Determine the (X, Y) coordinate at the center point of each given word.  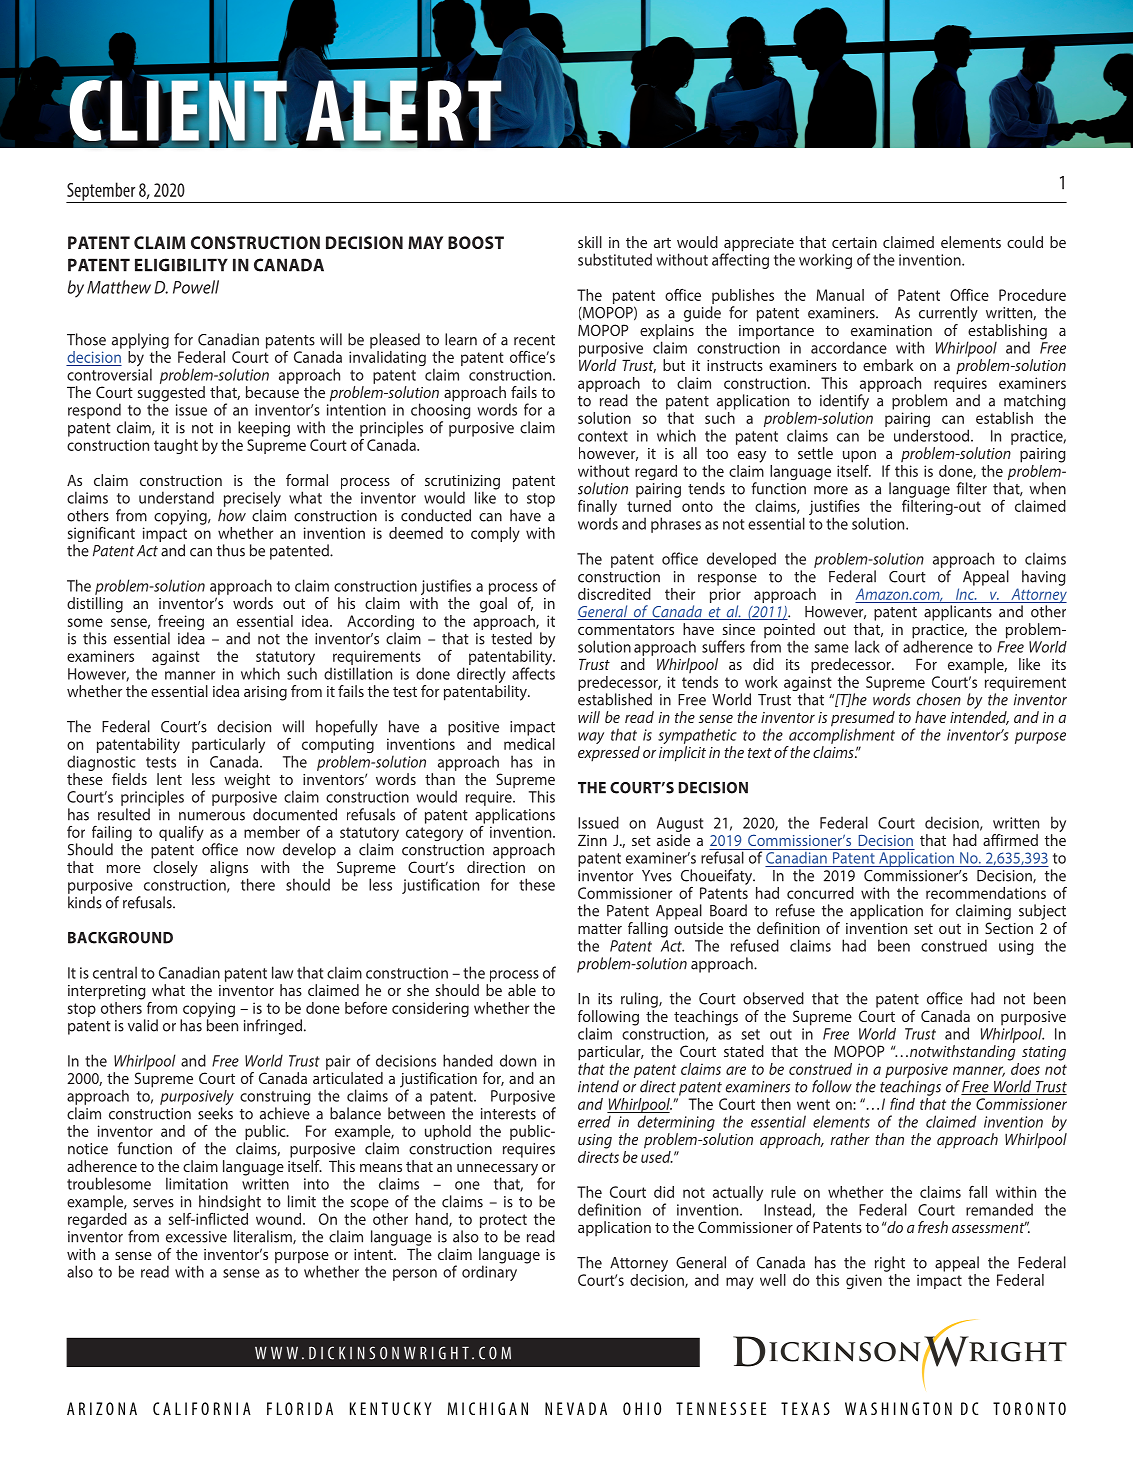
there (258, 884)
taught (176, 446)
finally (597, 509)
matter (600, 929)
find (902, 1104)
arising (265, 693)
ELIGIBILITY (181, 265)
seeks (215, 1113)
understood (933, 435)
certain (854, 242)
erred (594, 1121)
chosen (939, 699)
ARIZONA (102, 1408)
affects (533, 673)
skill (590, 242)
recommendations (986, 893)
